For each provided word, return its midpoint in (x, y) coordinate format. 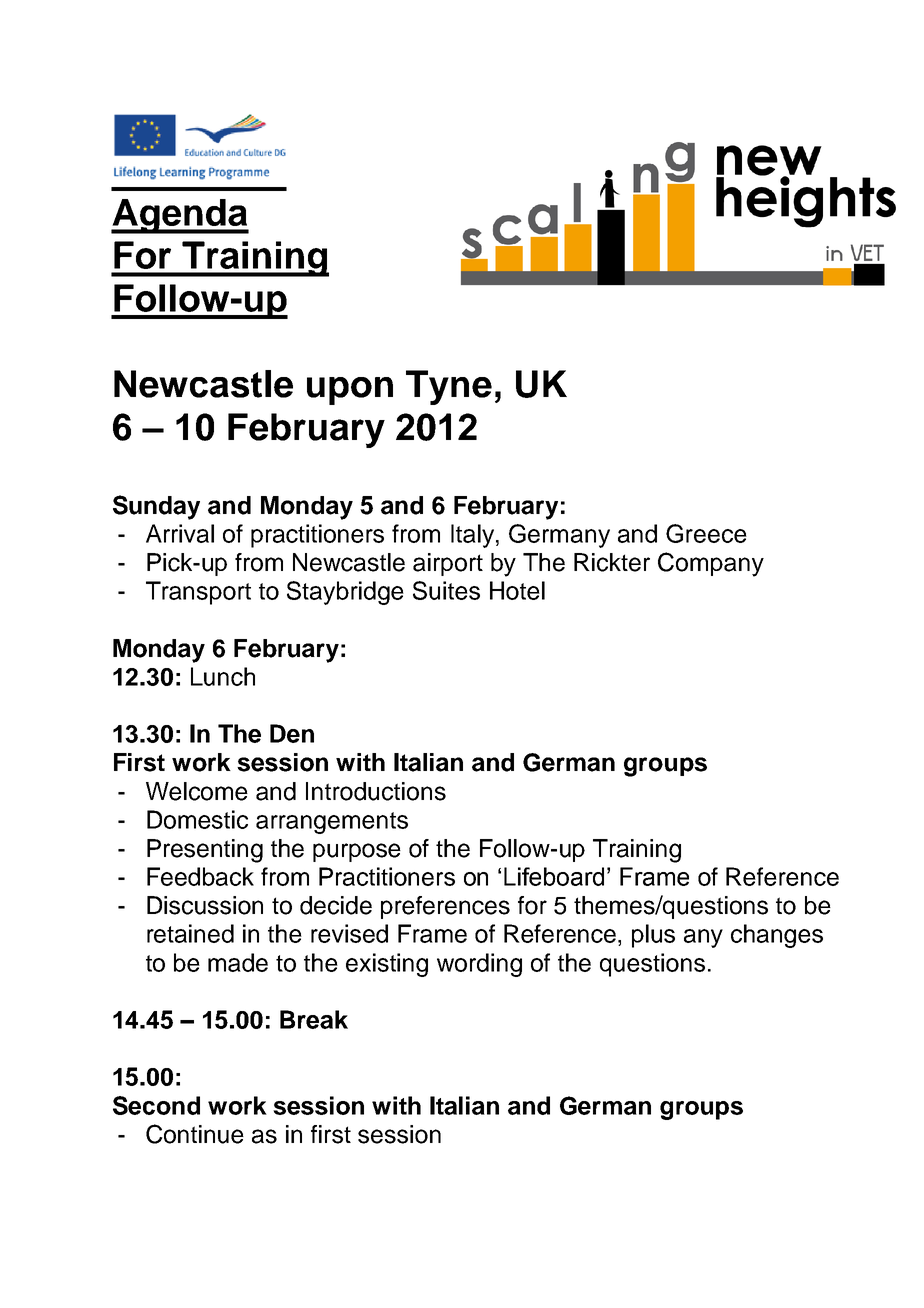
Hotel (517, 590)
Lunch (223, 676)
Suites (446, 590)
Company (711, 564)
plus (653, 936)
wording (479, 965)
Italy (474, 536)
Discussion (205, 905)
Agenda (180, 216)
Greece (706, 533)
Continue (195, 1134)
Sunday (156, 507)
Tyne (449, 387)
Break (314, 1019)
